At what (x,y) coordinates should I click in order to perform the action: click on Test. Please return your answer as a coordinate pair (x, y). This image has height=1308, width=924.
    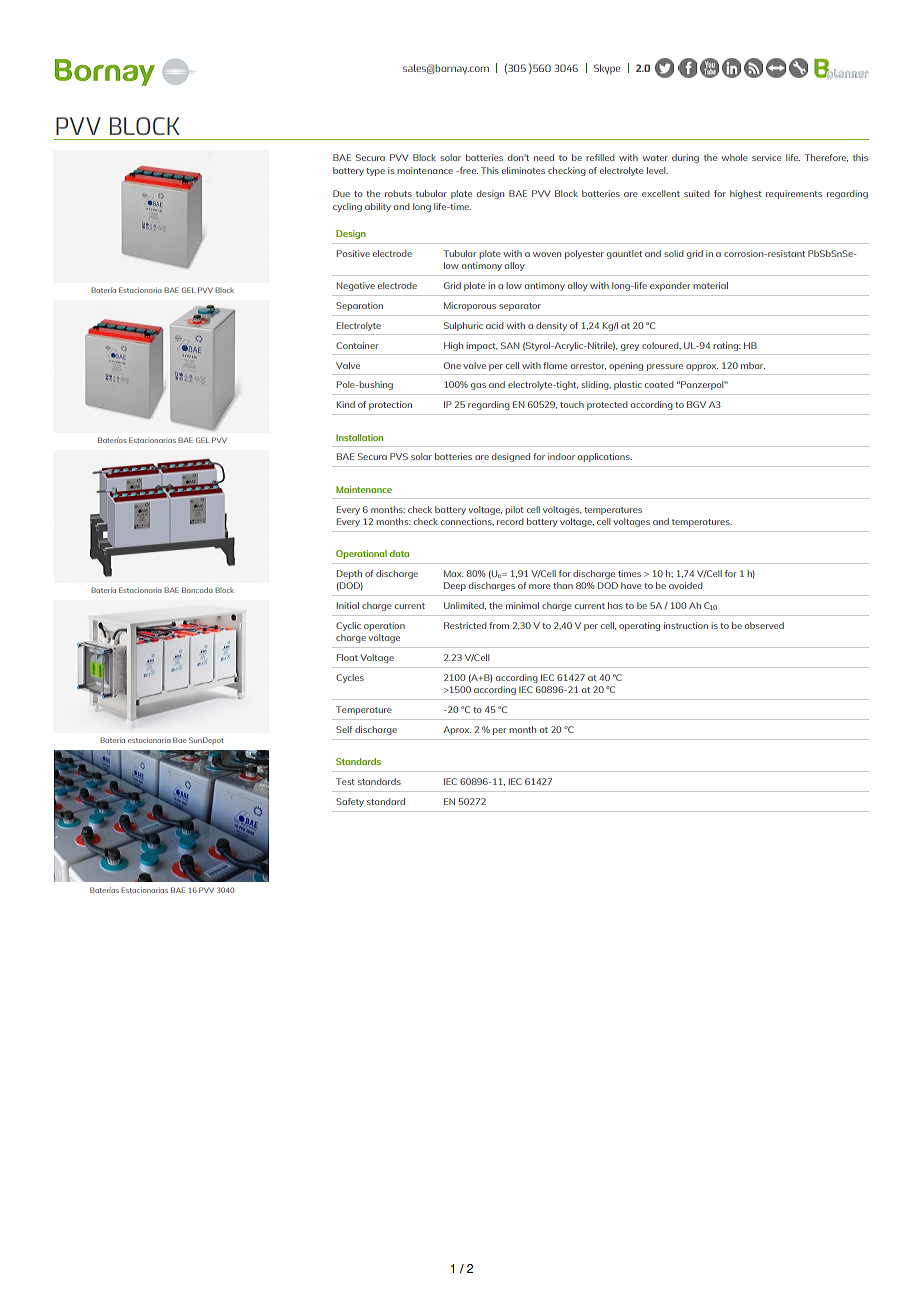
    Looking at the image, I should click on (345, 781).
